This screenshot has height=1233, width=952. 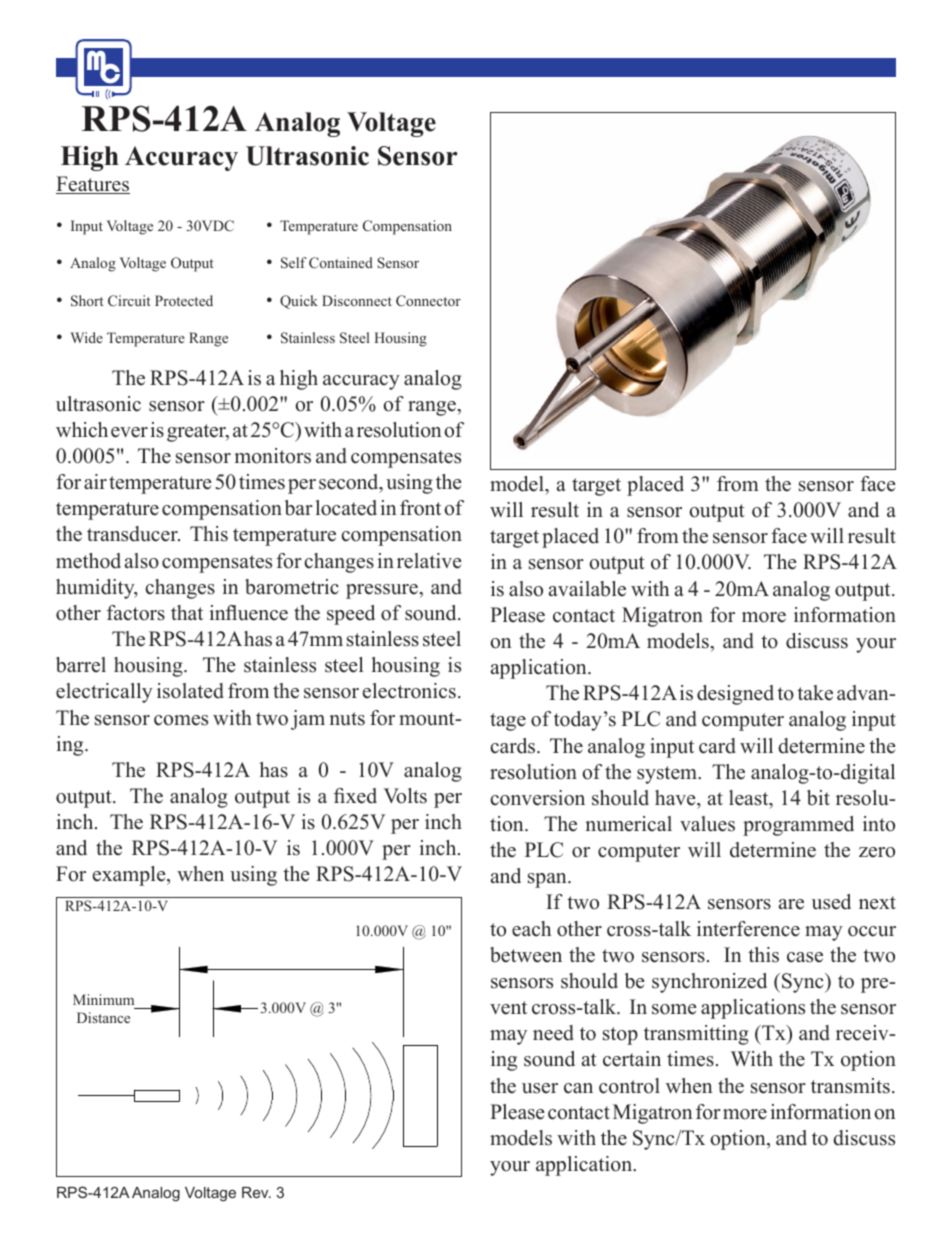 I want to click on Disconnect, so click(x=357, y=300).
